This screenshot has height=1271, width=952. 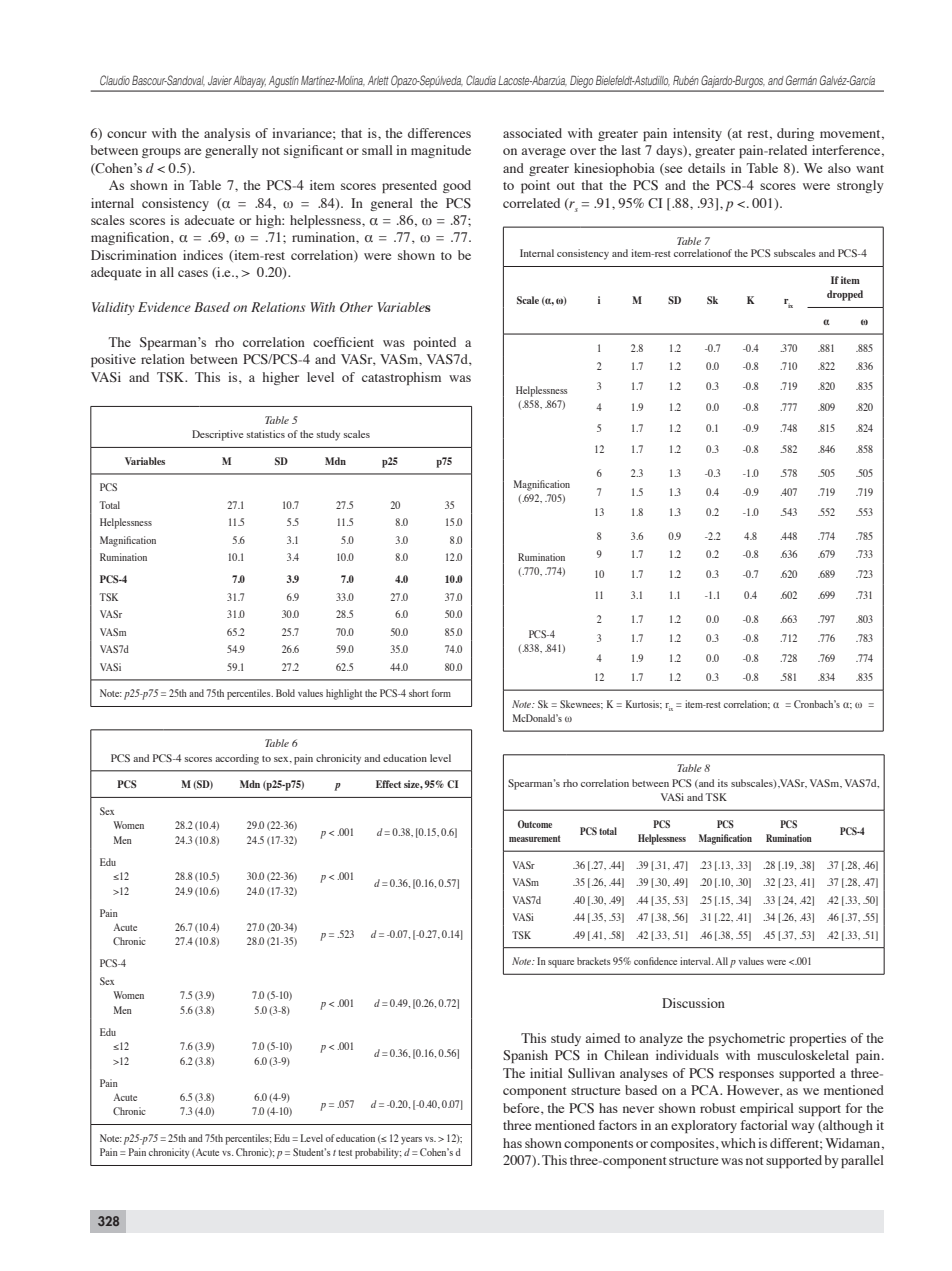 I want to click on Bold, so click(x=285, y=693).
